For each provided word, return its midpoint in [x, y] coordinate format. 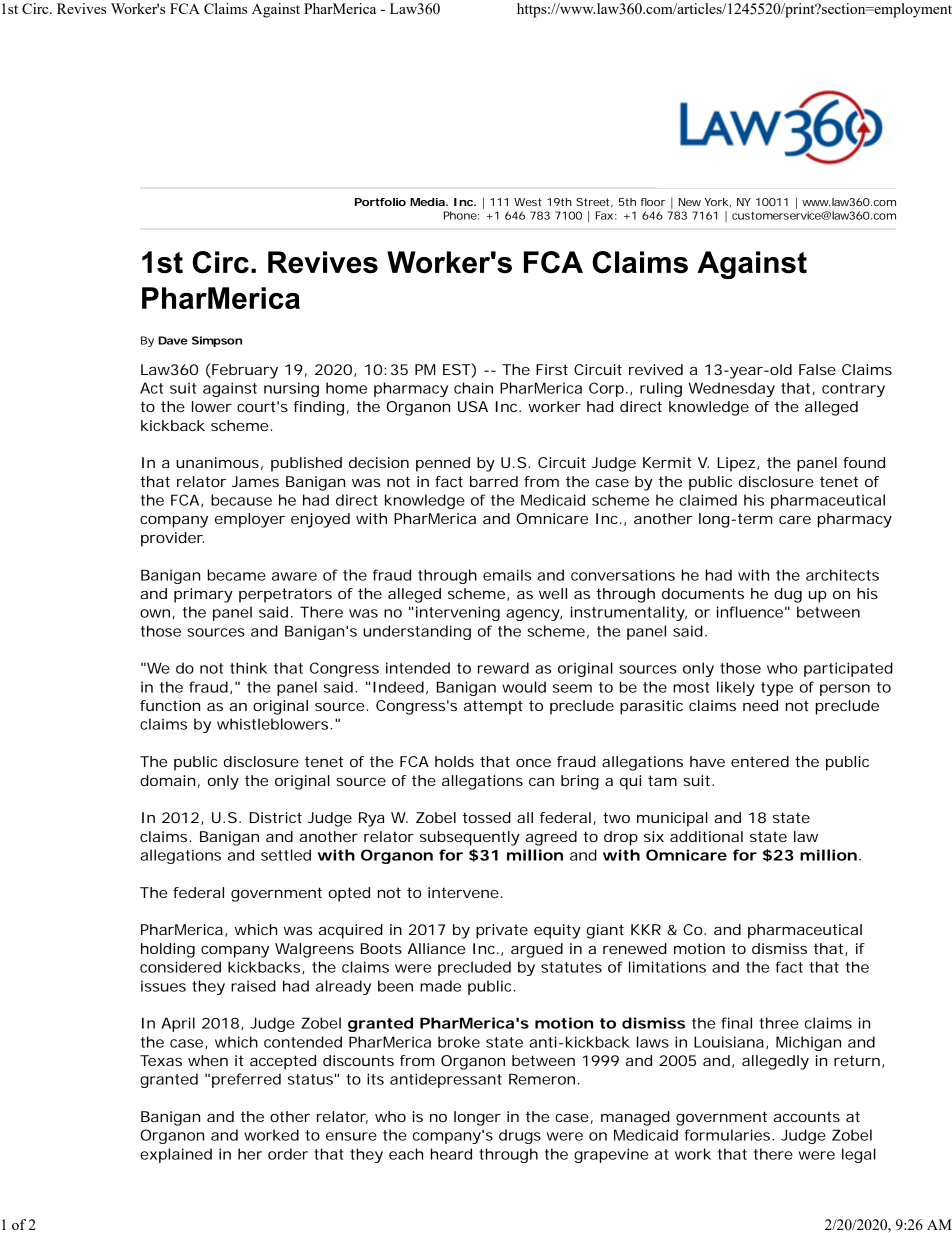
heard [451, 1154]
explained [176, 1155]
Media [427, 202]
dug [788, 595]
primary [203, 595]
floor [653, 202]
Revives [81, 8]
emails [507, 575]
